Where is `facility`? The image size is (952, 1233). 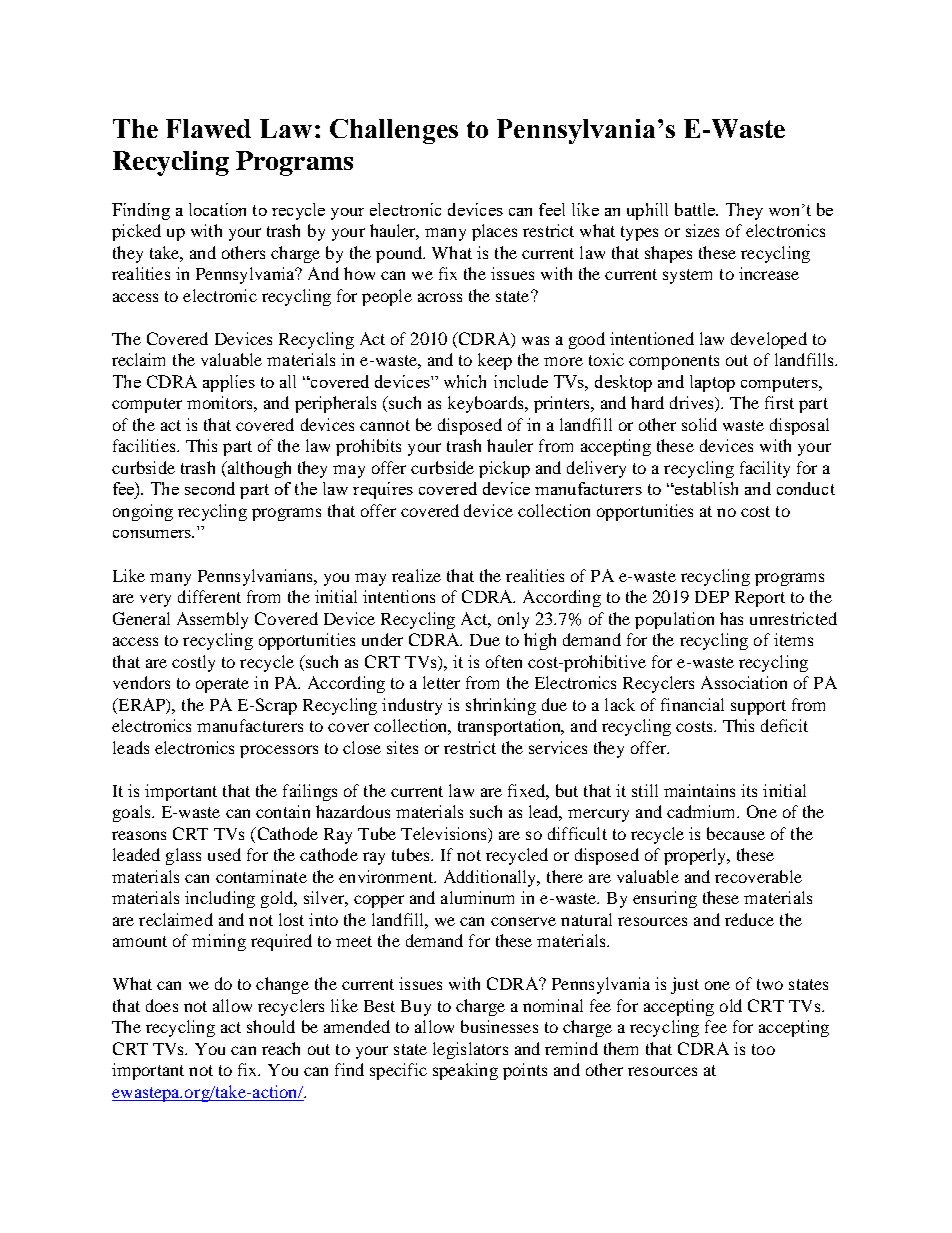 facility is located at coordinates (765, 469).
